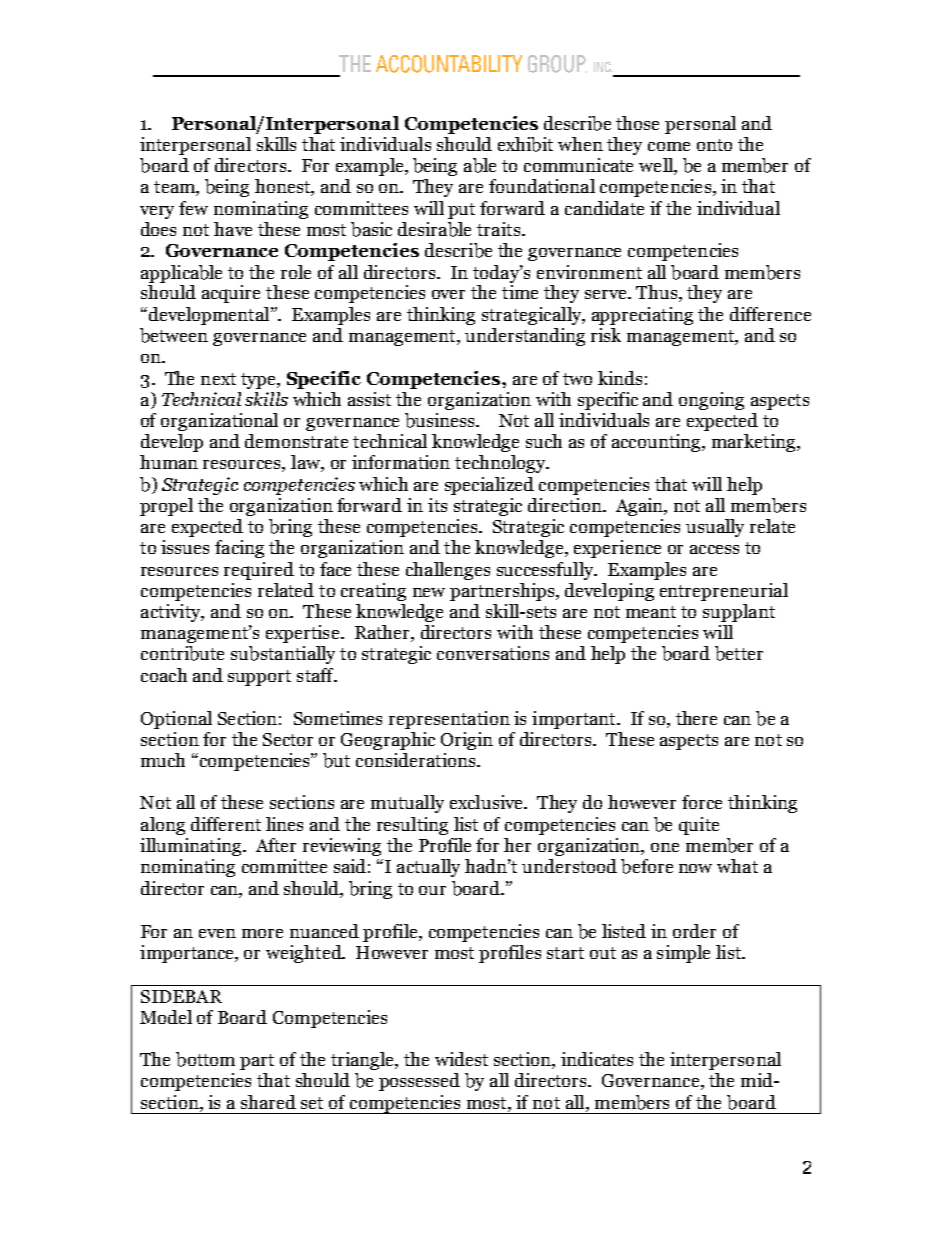 This image has height=1233, width=952. Describe the element at coordinates (714, 145) in the image. I see `onto` at that location.
